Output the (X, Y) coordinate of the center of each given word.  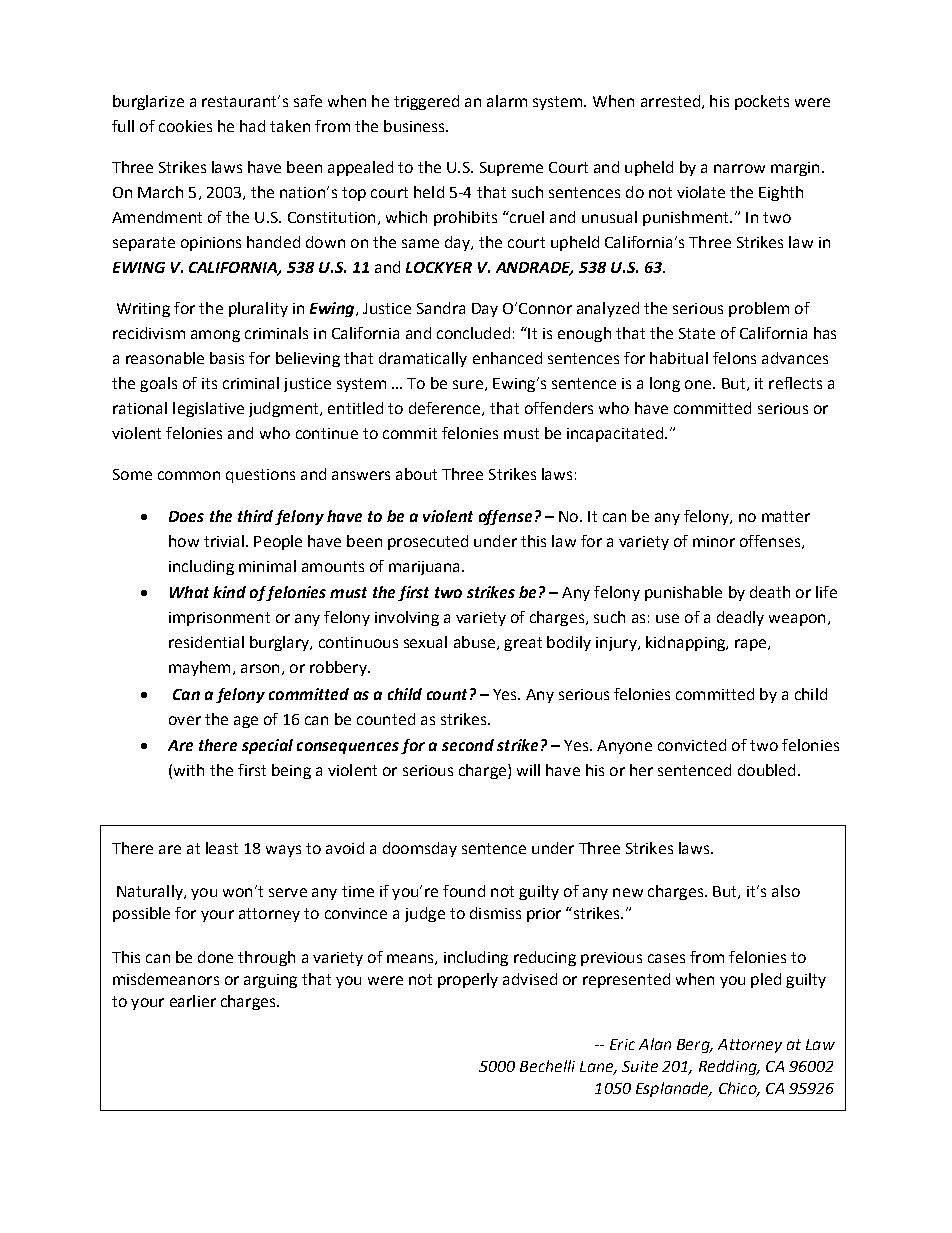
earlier (193, 1001)
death (770, 592)
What (189, 592)
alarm (507, 101)
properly (468, 980)
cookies (185, 126)
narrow (739, 168)
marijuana (426, 568)
